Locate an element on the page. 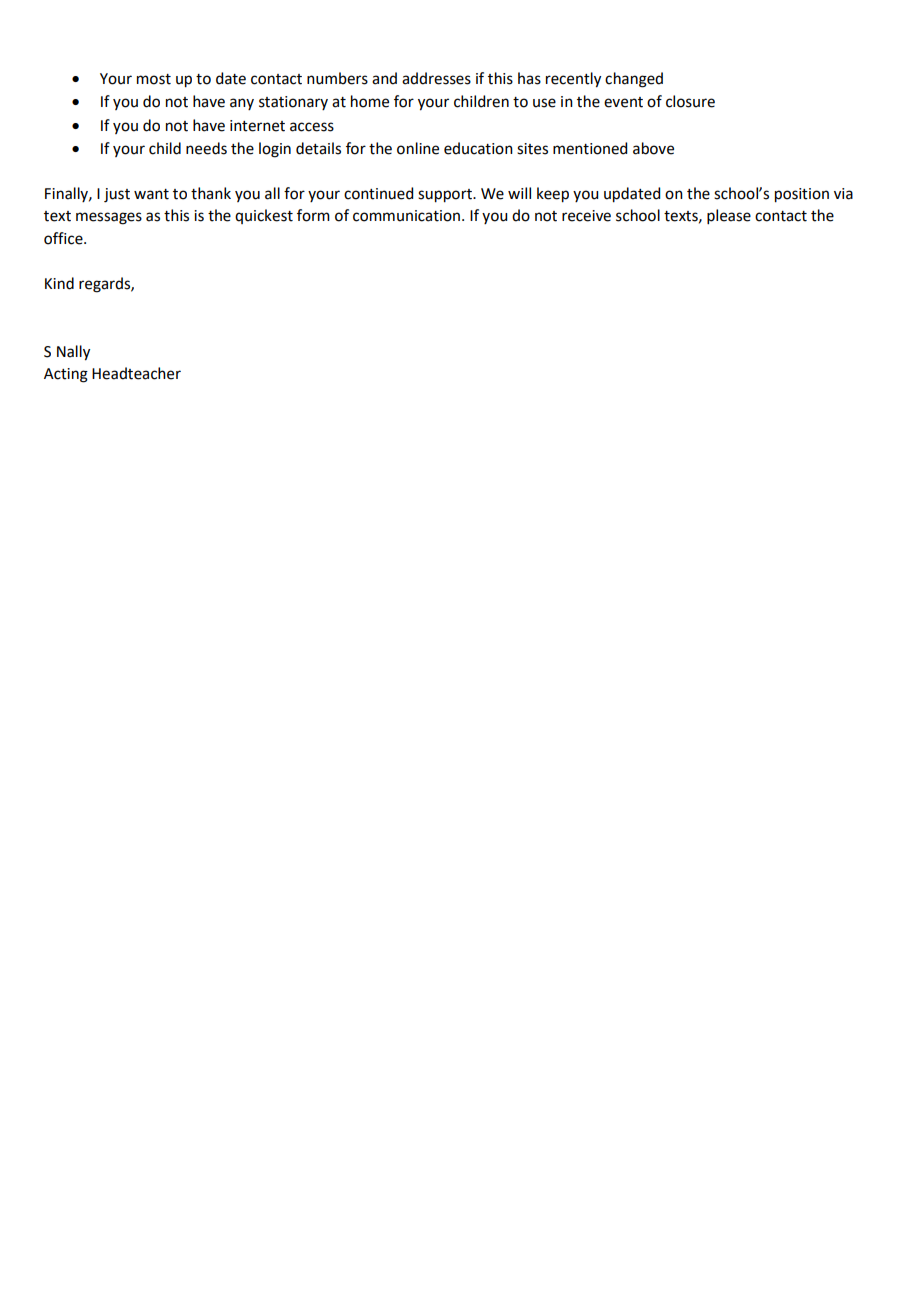  needs is located at coordinates (206, 148).
